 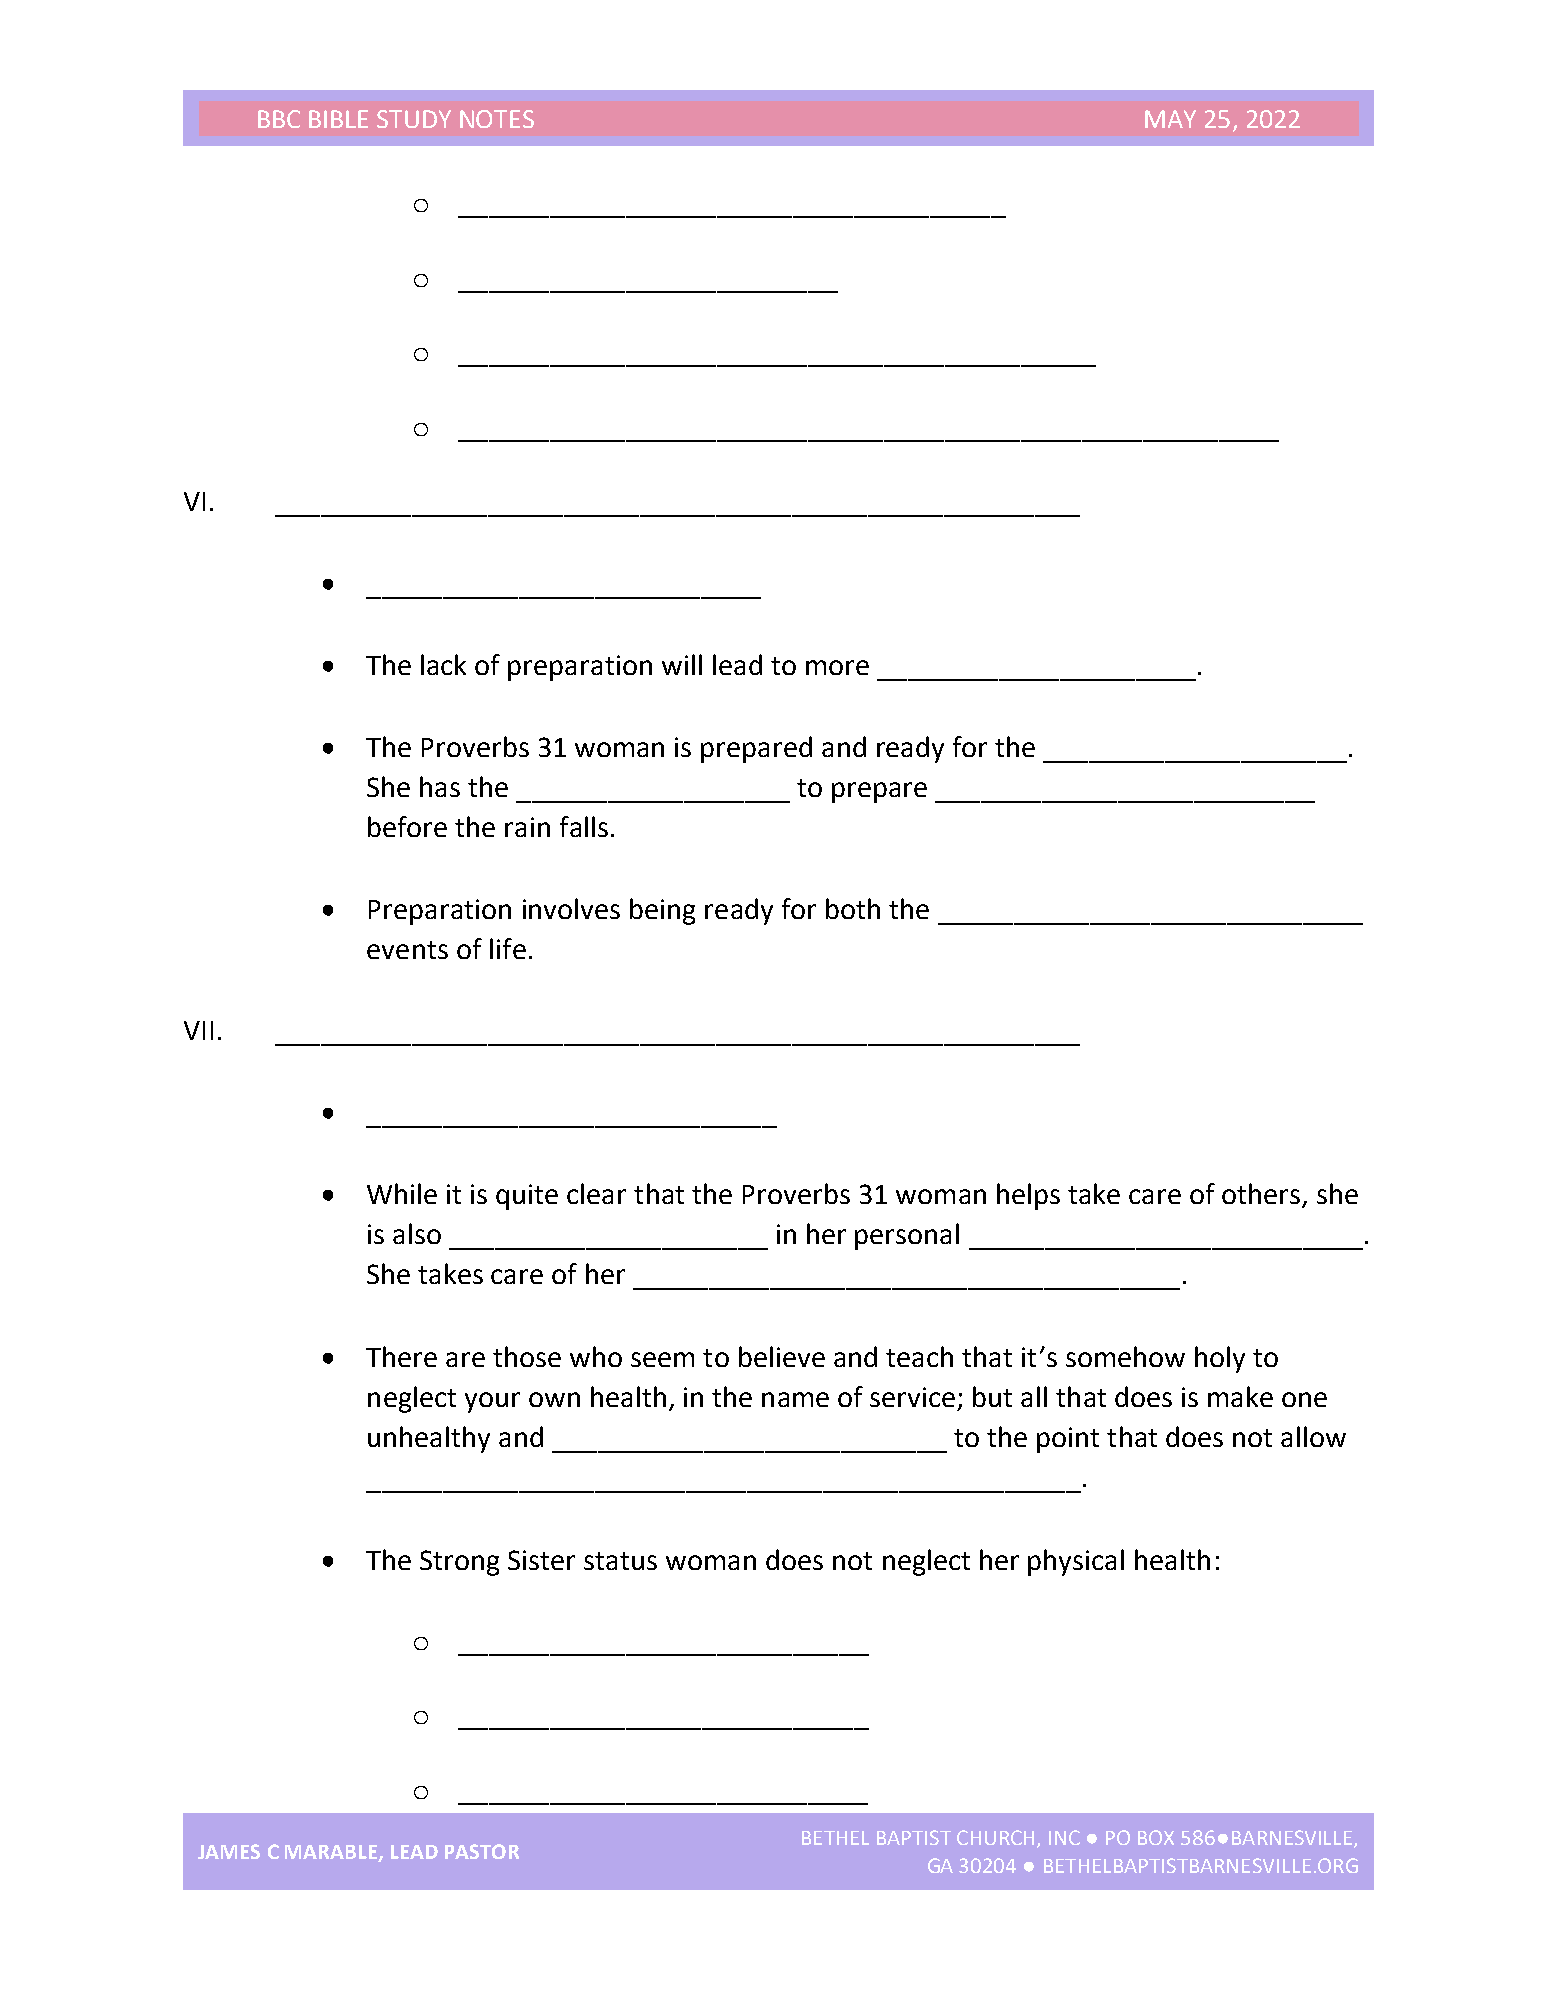 I want to click on holy, so click(x=1220, y=1359).
